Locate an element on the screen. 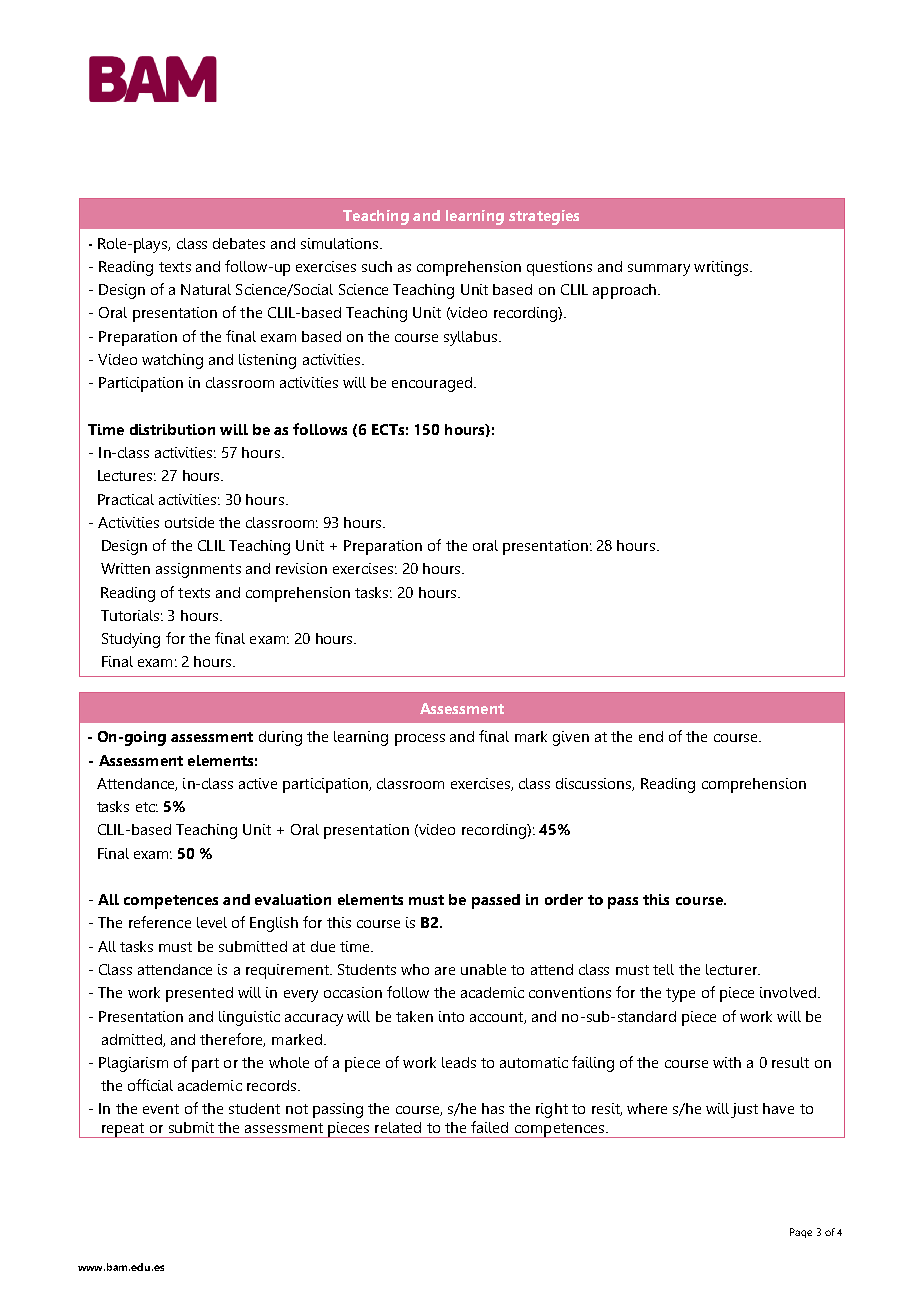 The image size is (924, 1309). during is located at coordinates (280, 738).
